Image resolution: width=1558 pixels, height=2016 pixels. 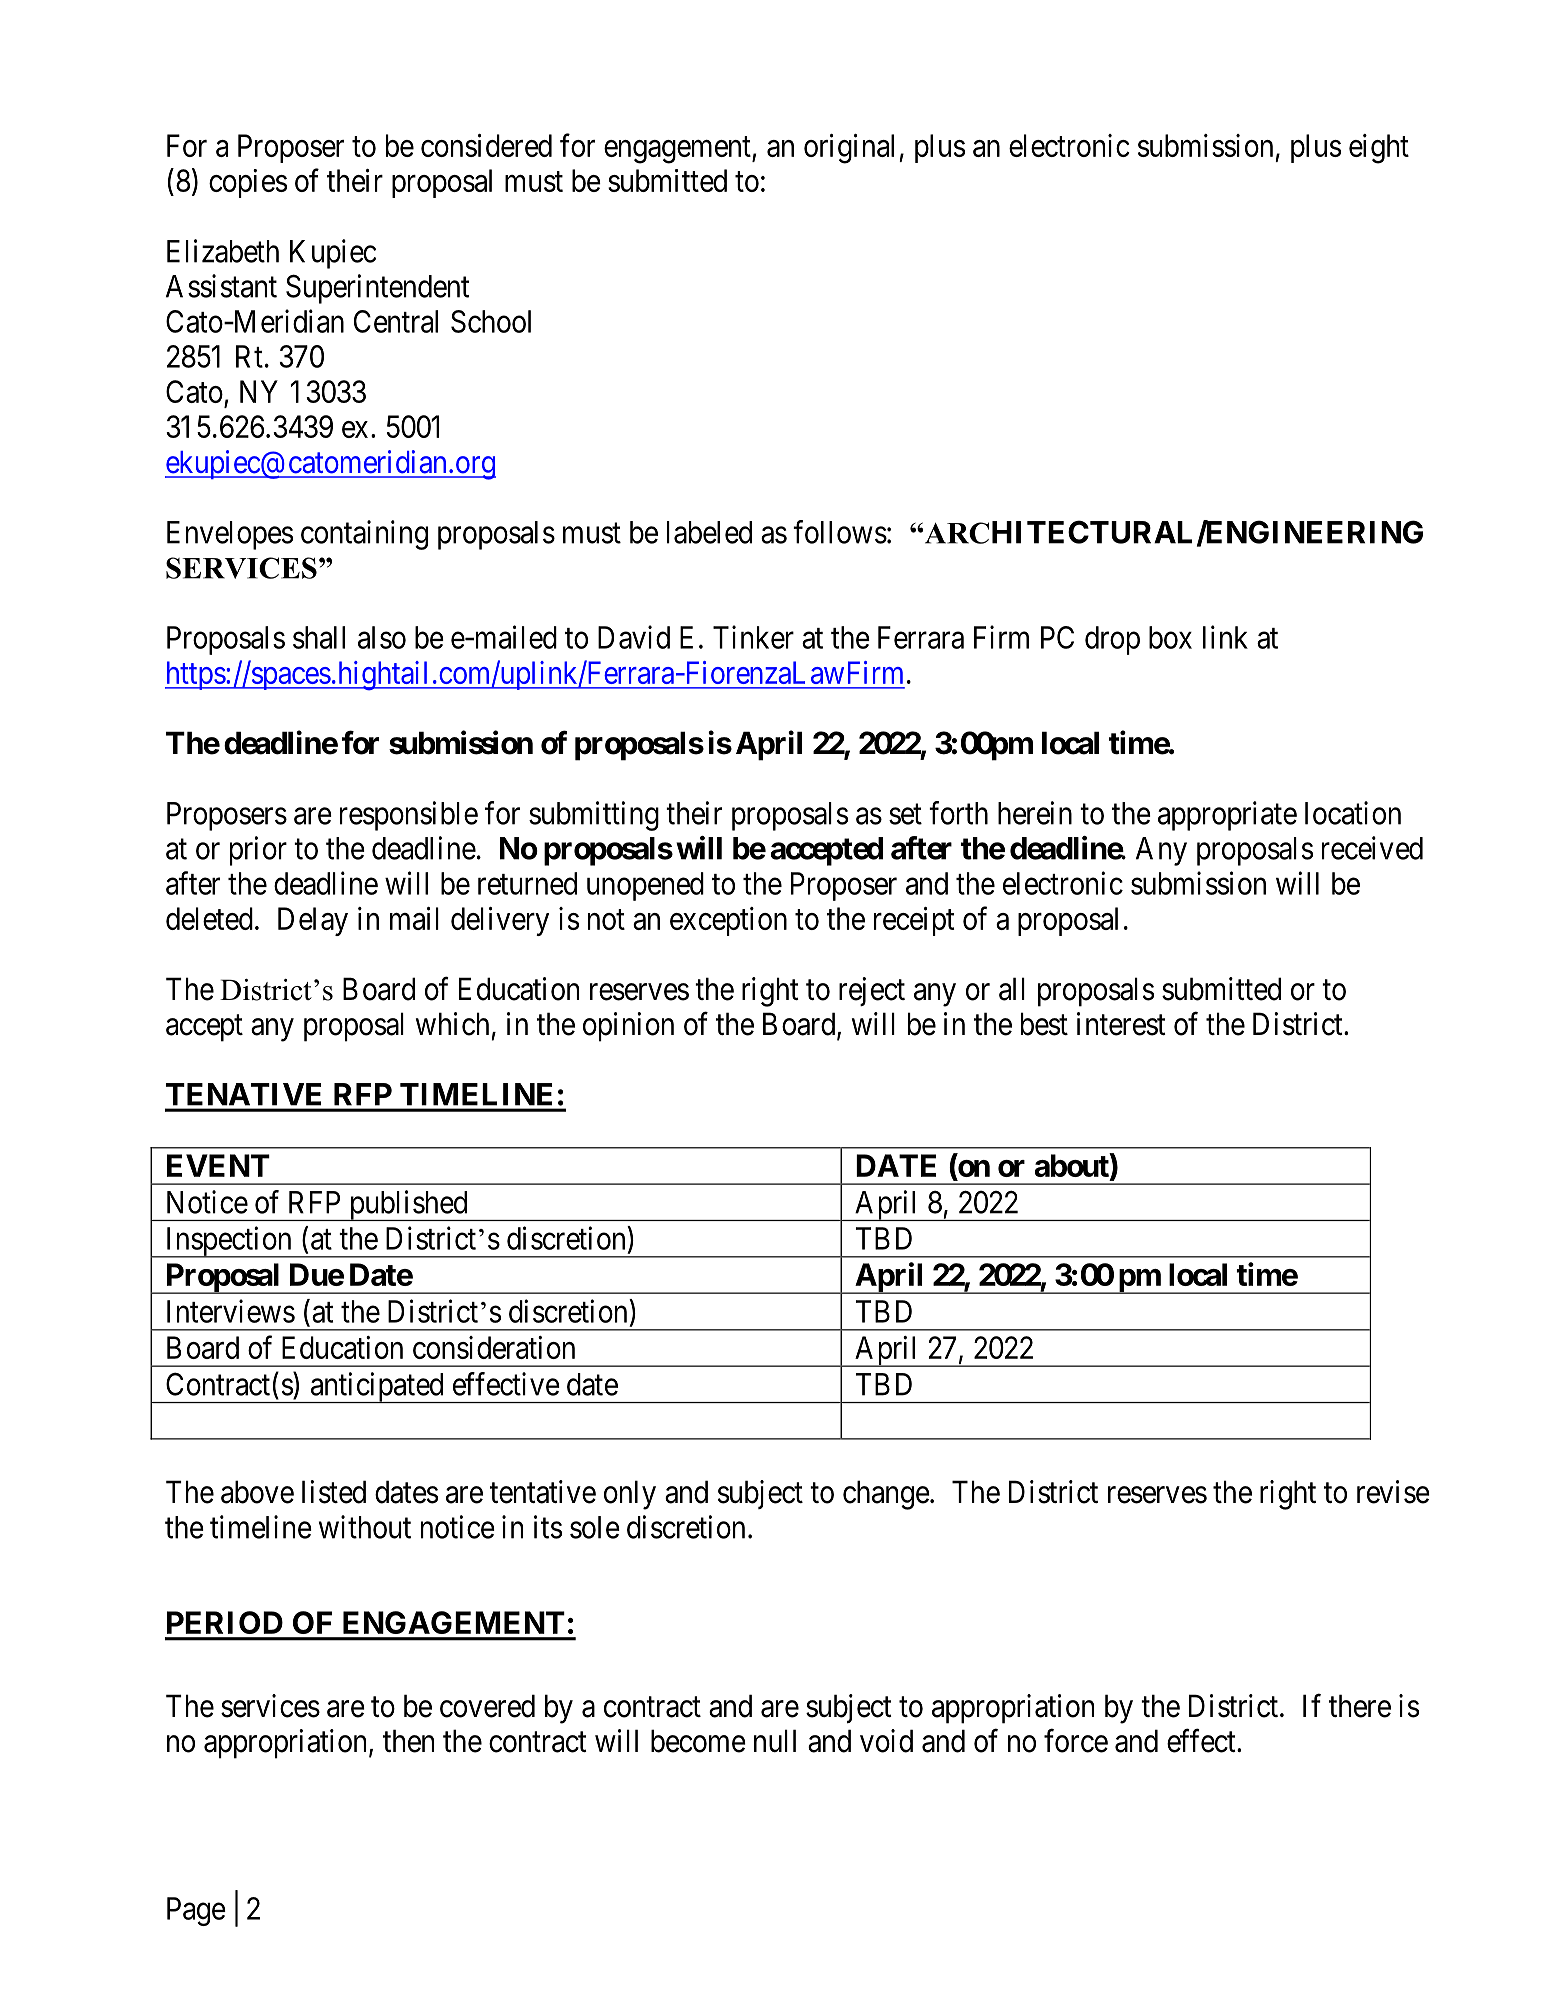 What do you see at coordinates (1121, 1024) in the screenshot?
I see `interest` at bounding box center [1121, 1024].
